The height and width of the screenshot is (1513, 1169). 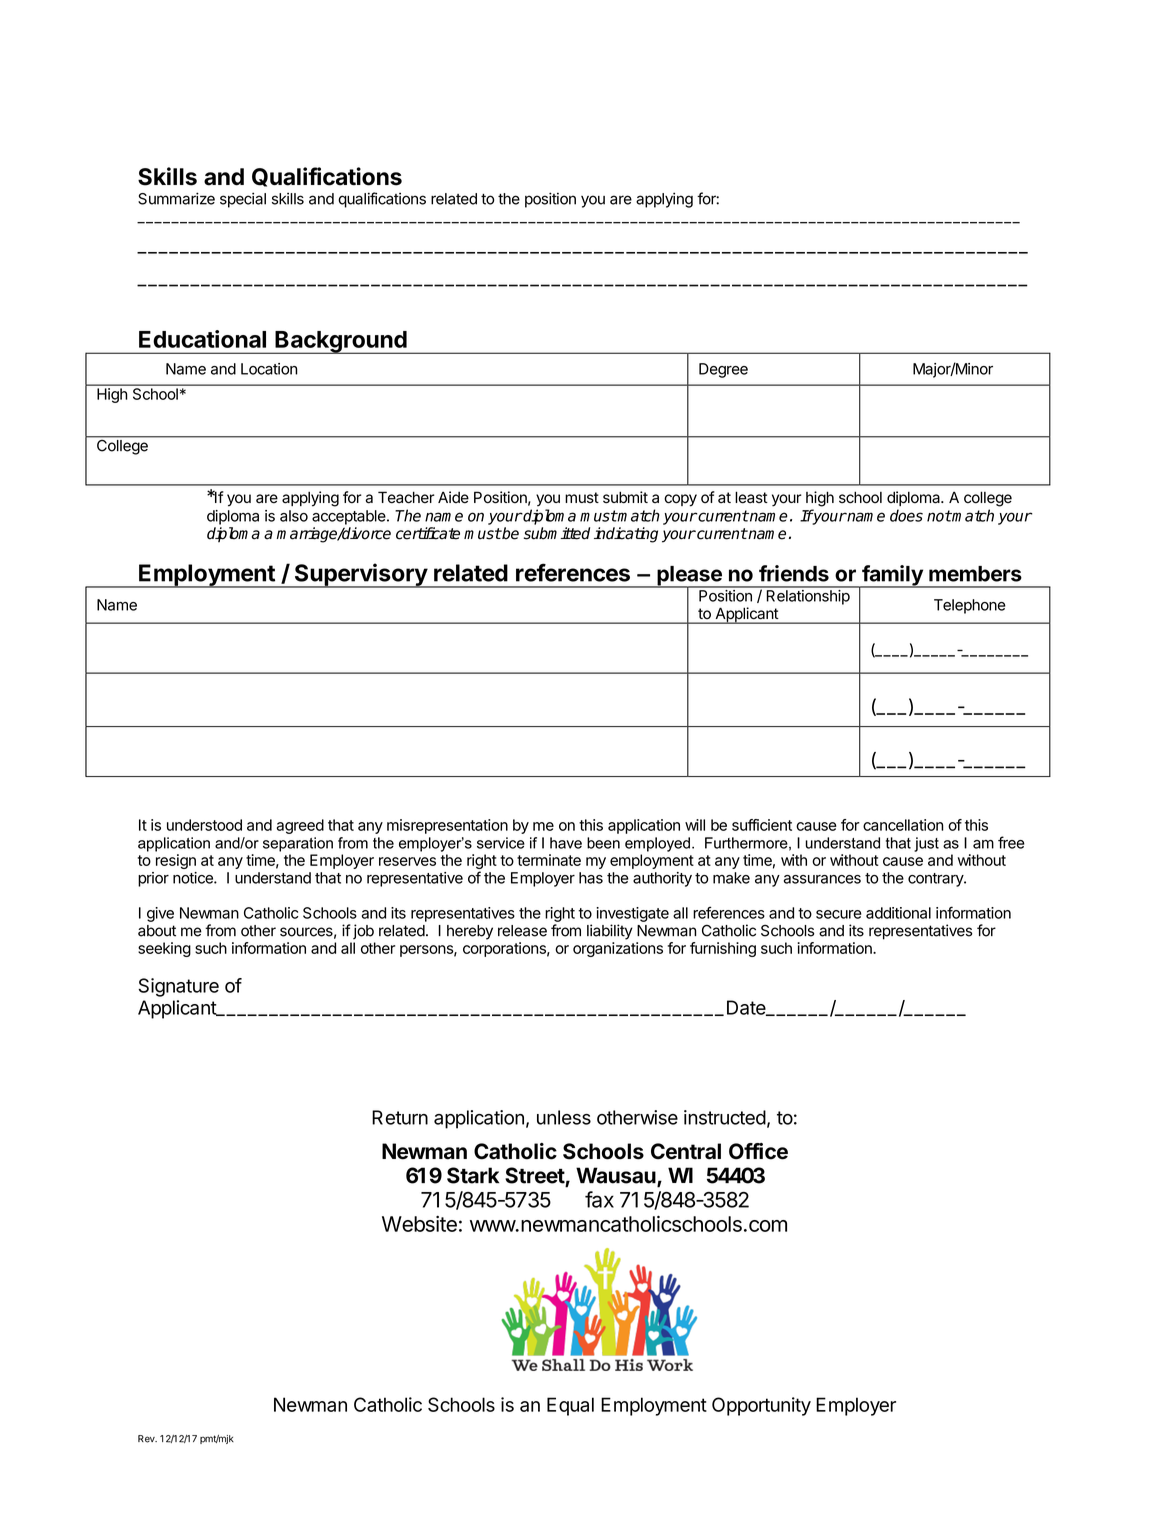 What do you see at coordinates (243, 200) in the screenshot?
I see `special` at bounding box center [243, 200].
